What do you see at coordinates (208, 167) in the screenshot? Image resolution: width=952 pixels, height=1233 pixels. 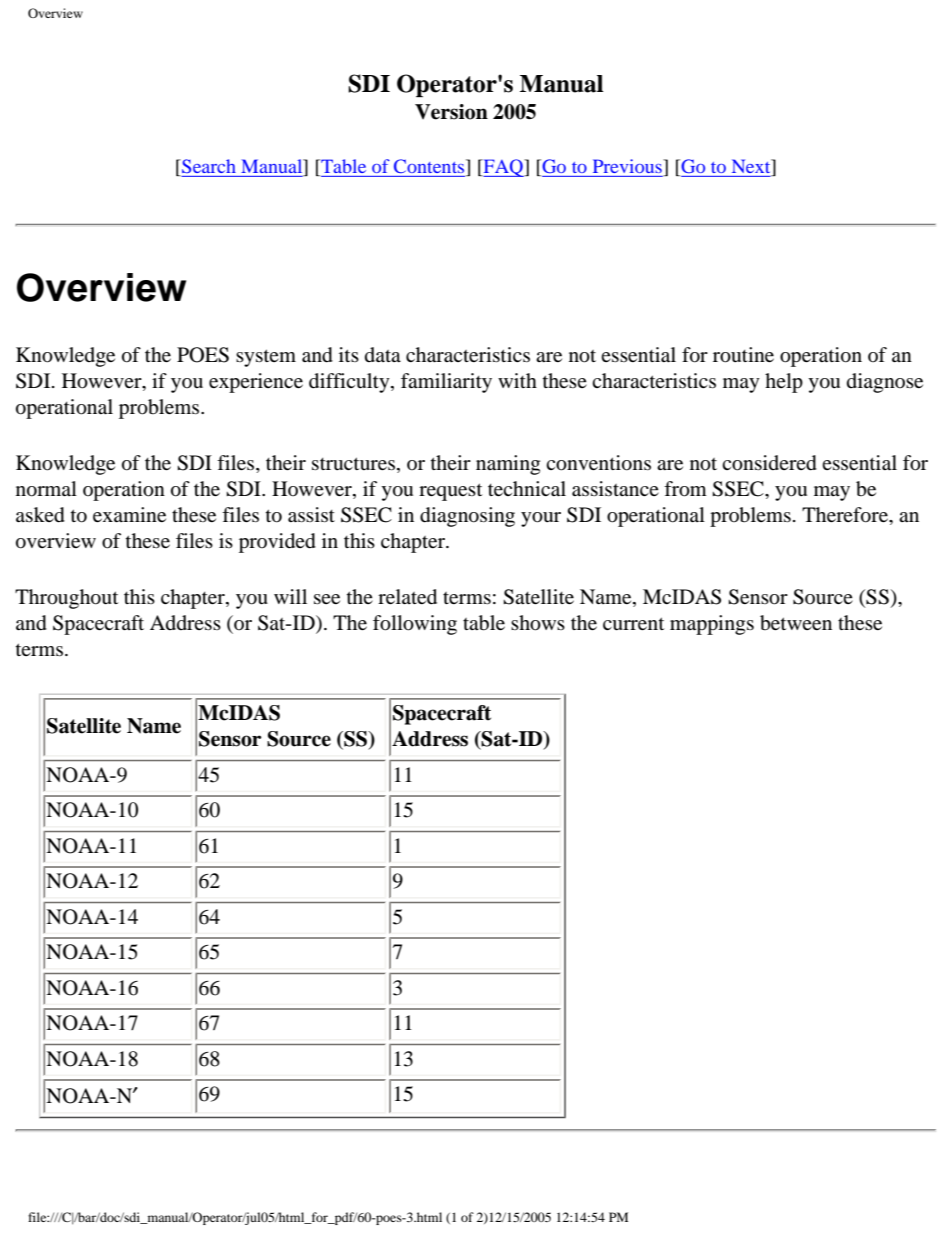 I see `Search` at bounding box center [208, 167].
